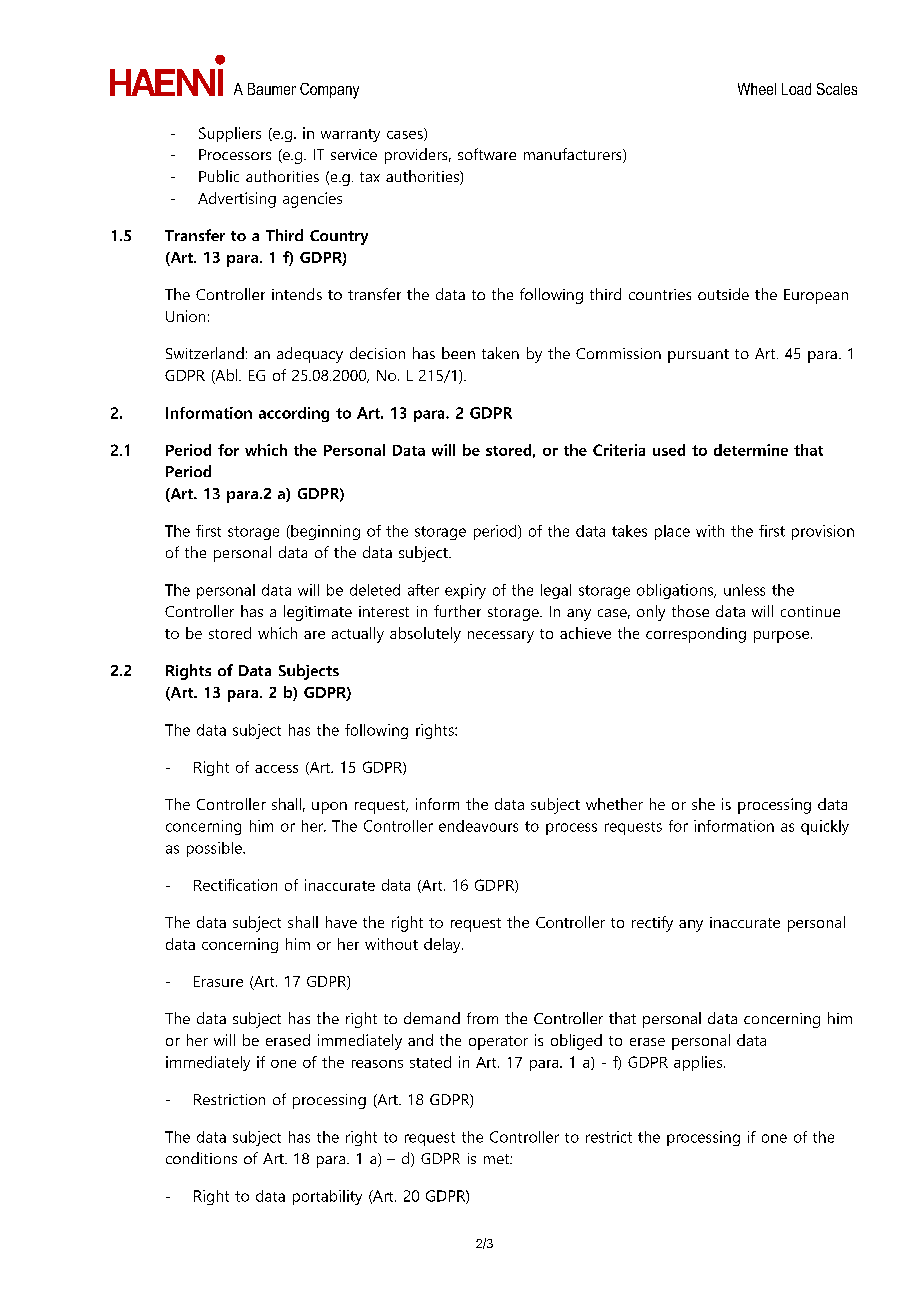  Describe the element at coordinates (703, 804) in the screenshot. I see `she` at that location.
